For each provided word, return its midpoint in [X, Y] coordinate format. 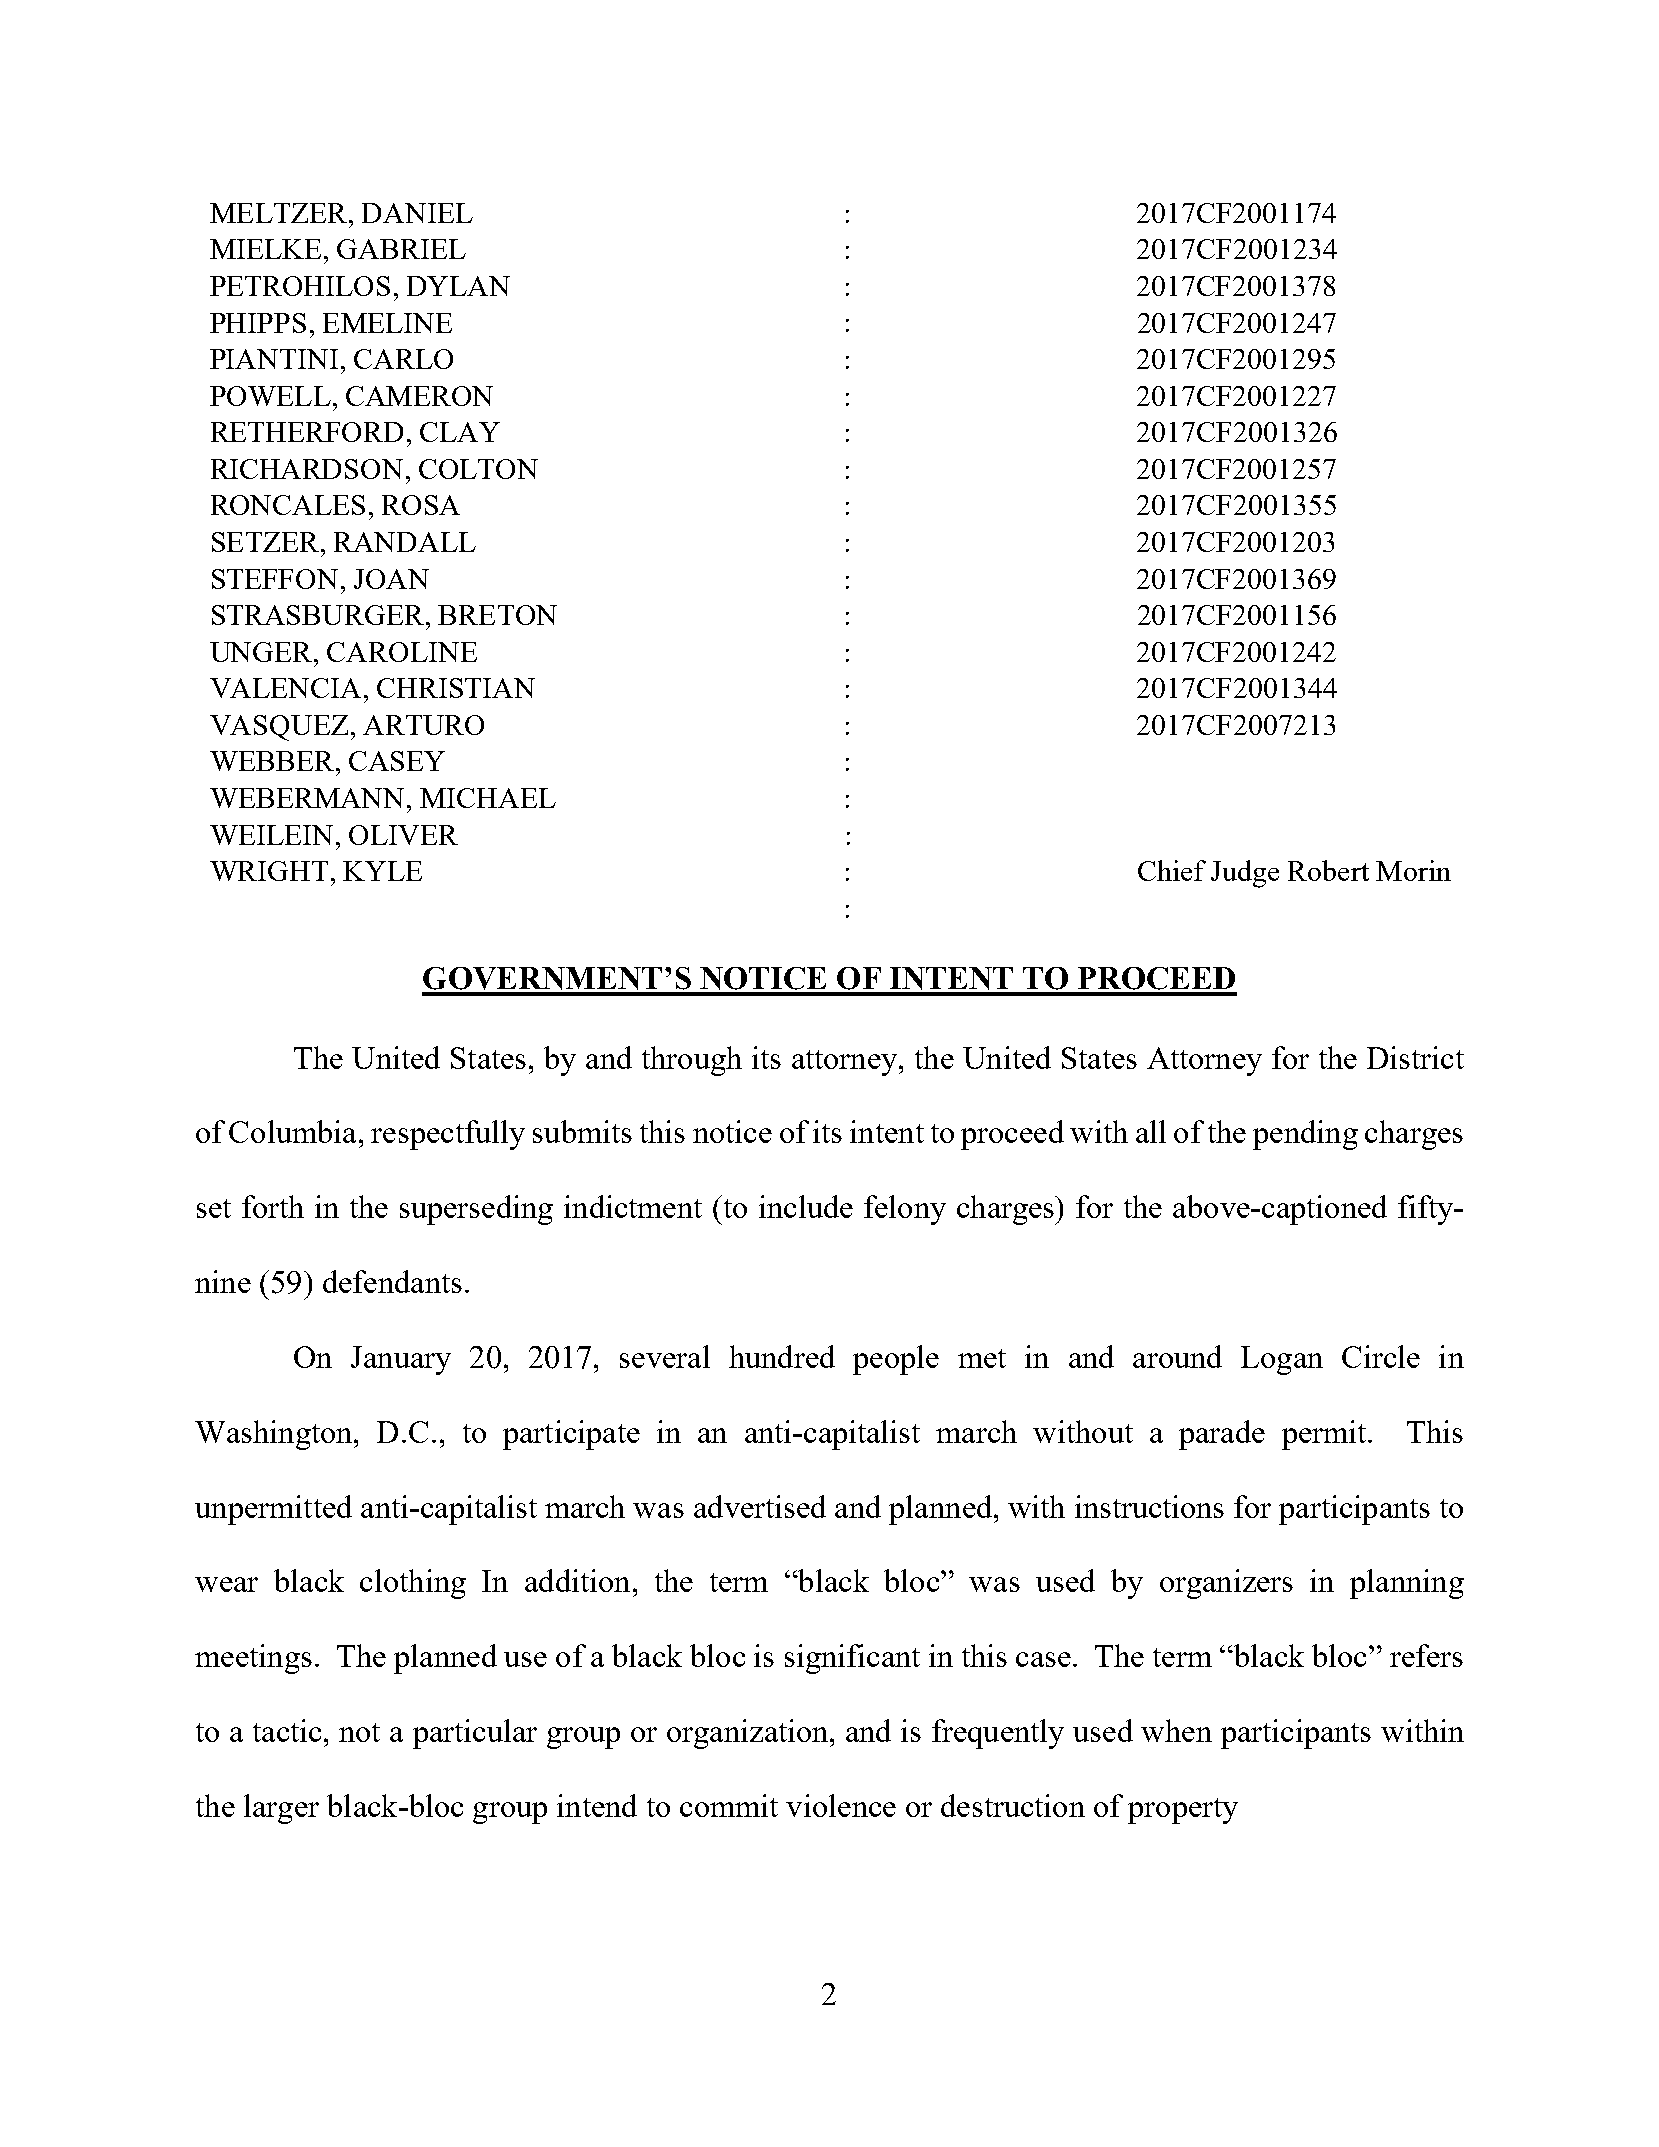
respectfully [448, 1135]
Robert [1328, 870]
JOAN [391, 579]
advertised [760, 1506]
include [806, 1206]
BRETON [497, 615]
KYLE [382, 871]
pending [1305, 1135]
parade [1222, 1435]
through [692, 1061]
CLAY [460, 432]
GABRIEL [401, 249]
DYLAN [458, 286]
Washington [275, 1435]
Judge [1245, 874]
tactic [287, 1730]
